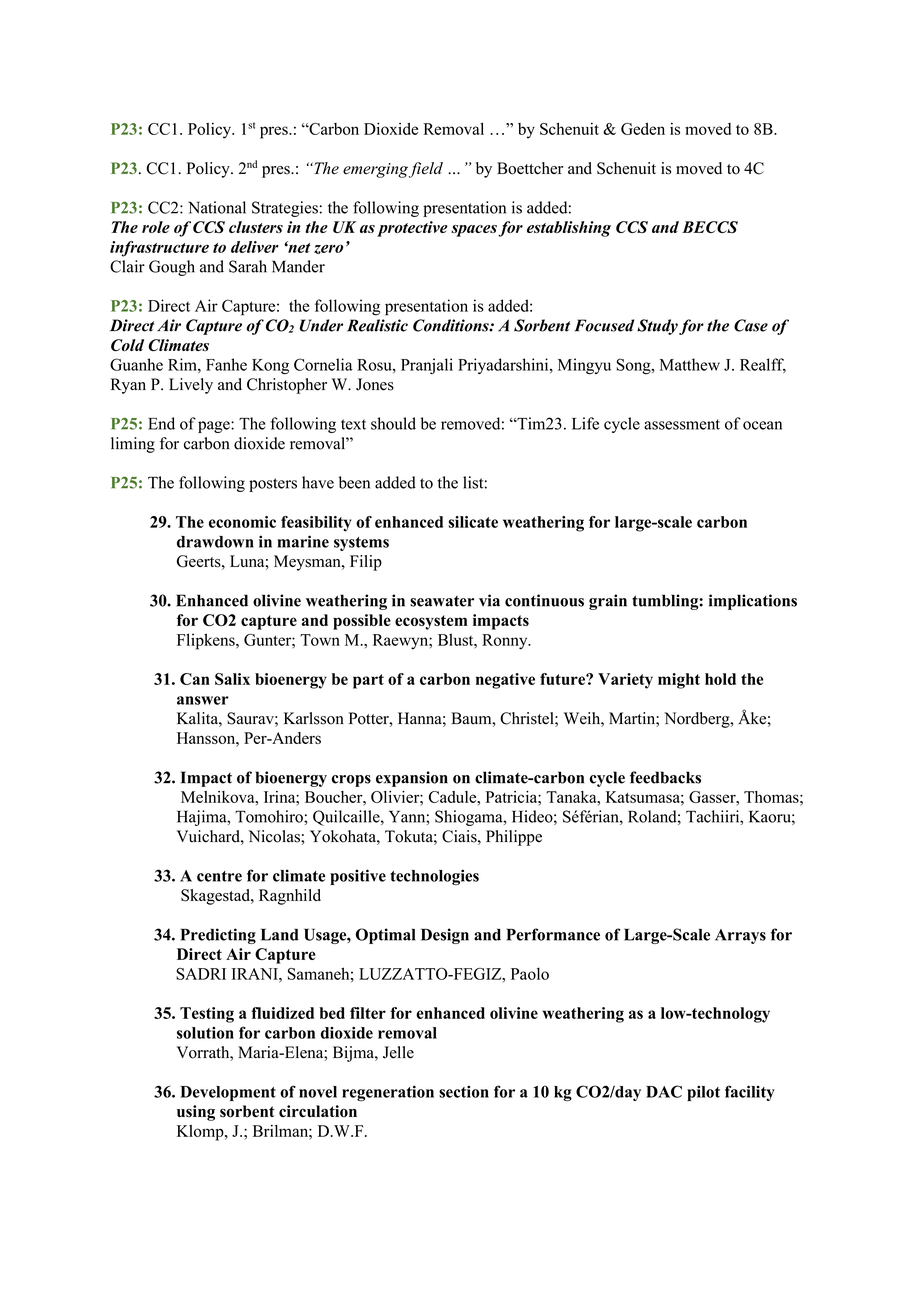  What do you see at coordinates (195, 679) in the screenshot?
I see `Can` at bounding box center [195, 679].
